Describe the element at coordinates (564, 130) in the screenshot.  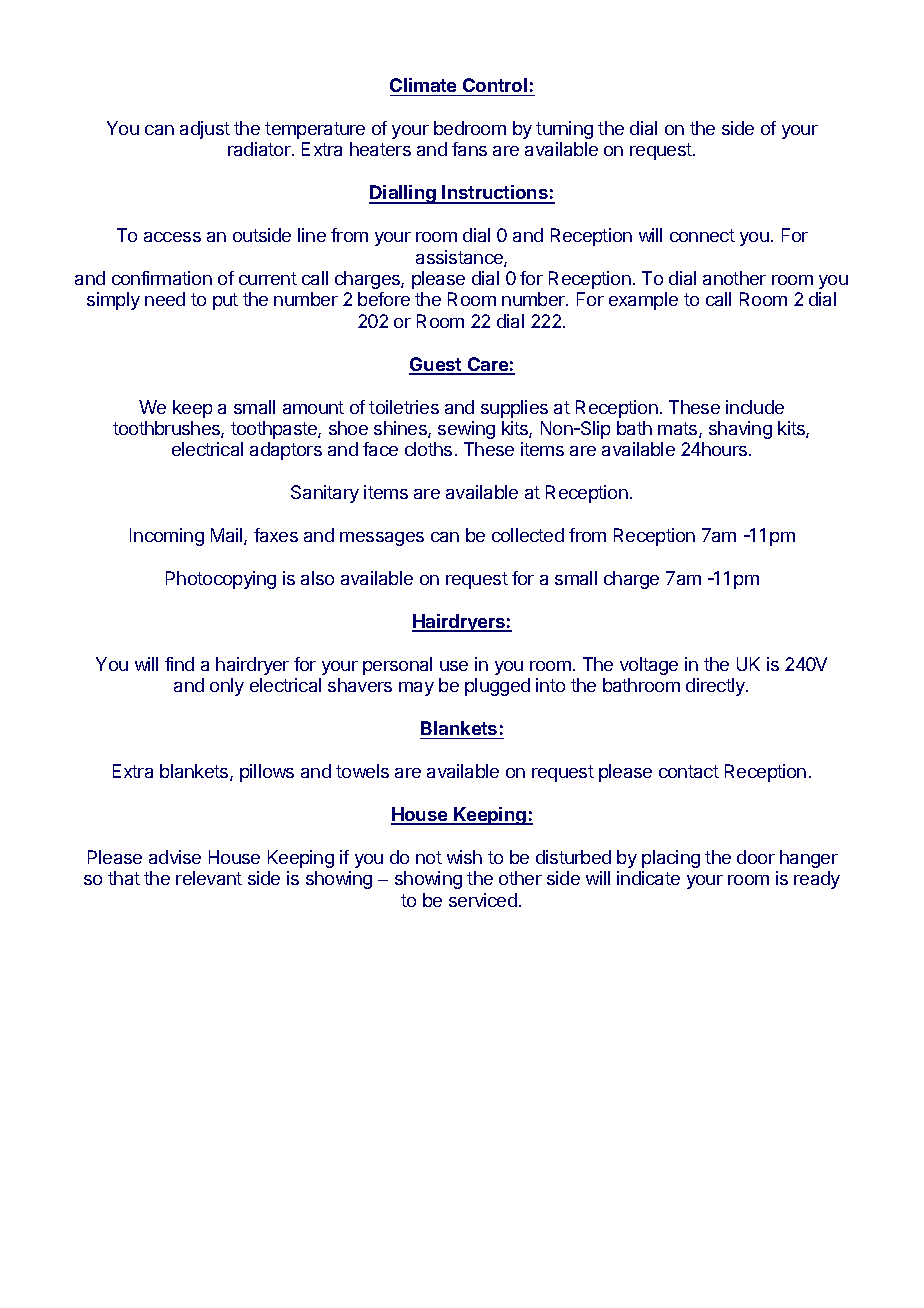
I see `turning` at that location.
